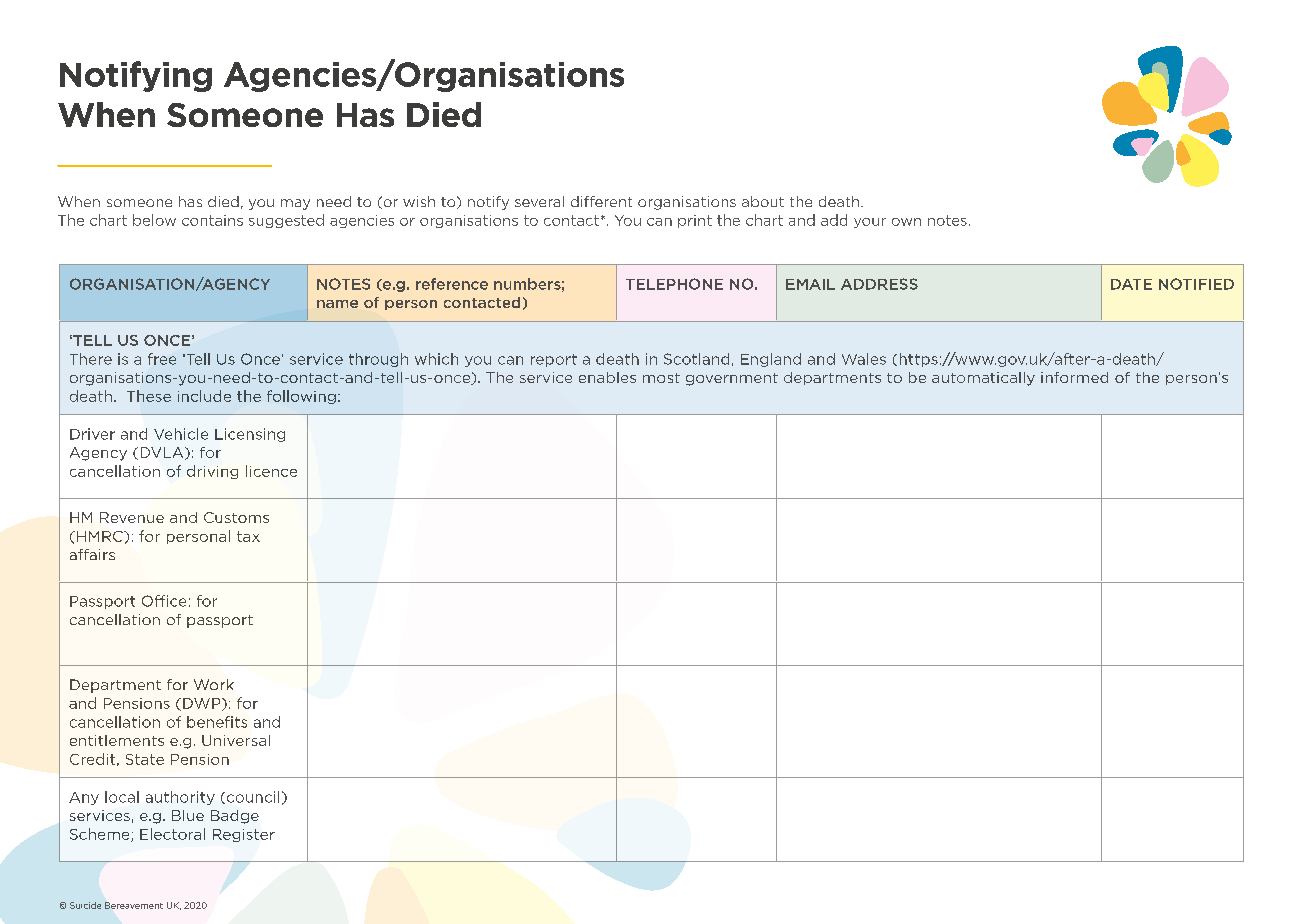  What do you see at coordinates (212, 220) in the screenshot?
I see `contains` at bounding box center [212, 220].
